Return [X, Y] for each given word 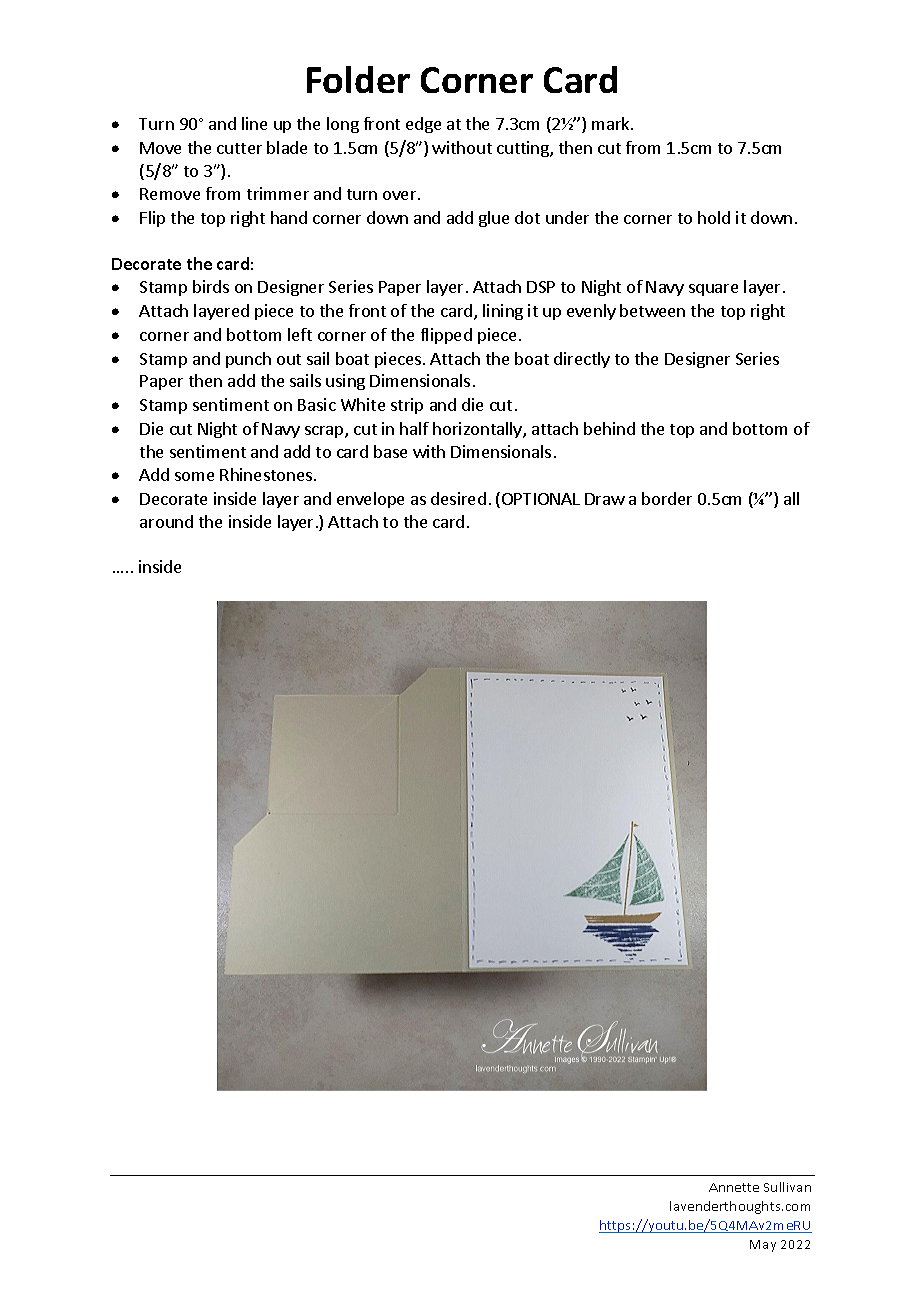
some [194, 476]
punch [248, 360]
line [254, 123]
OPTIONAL [541, 499]
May [763, 1246]
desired [458, 498]
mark [612, 123]
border [667, 498]
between [652, 310]
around [166, 521]
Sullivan [787, 1187]
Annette [734, 1187]
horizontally [478, 430]
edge [423, 125]
